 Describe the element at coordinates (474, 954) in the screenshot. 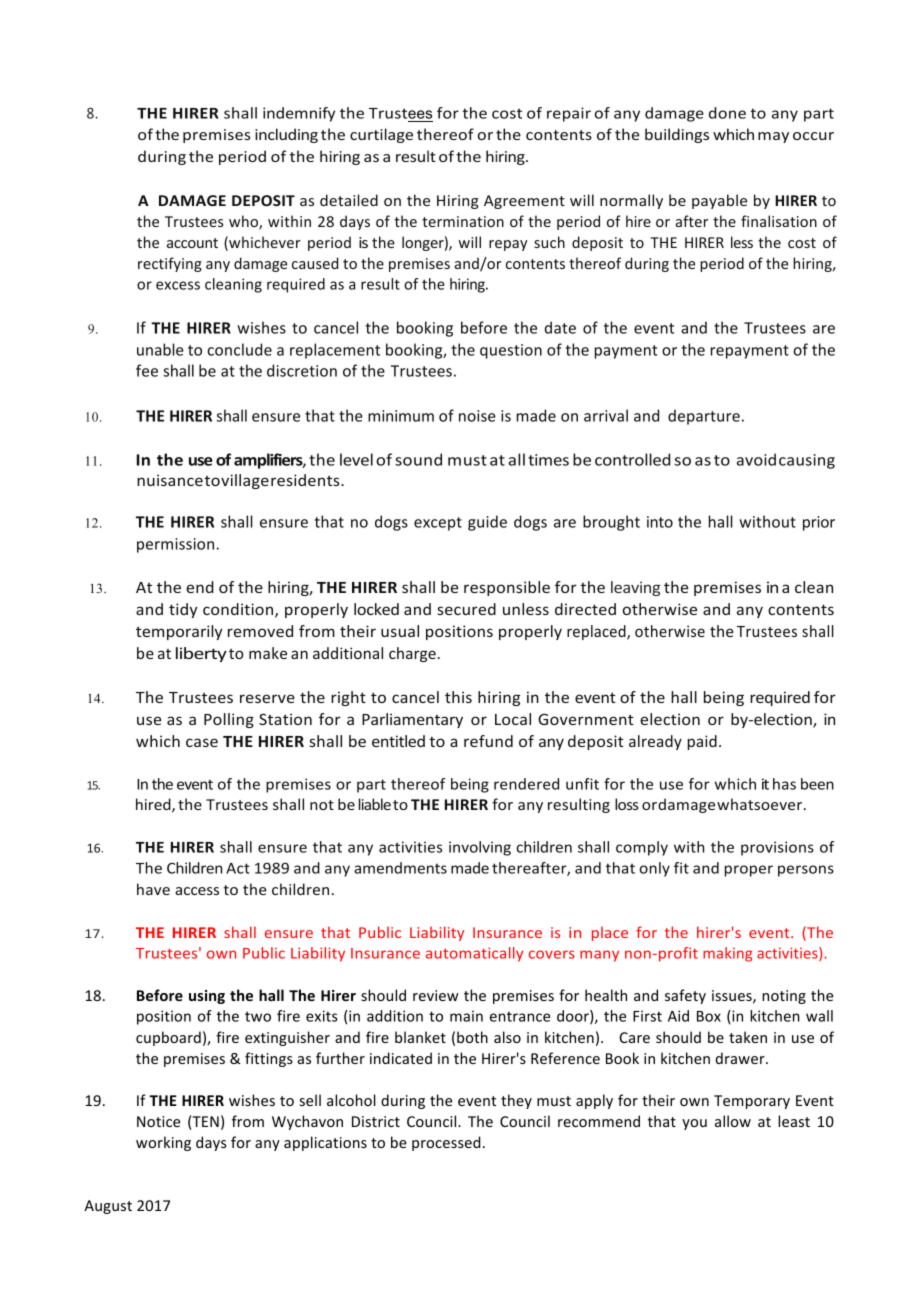

I see `automatically` at that location.
